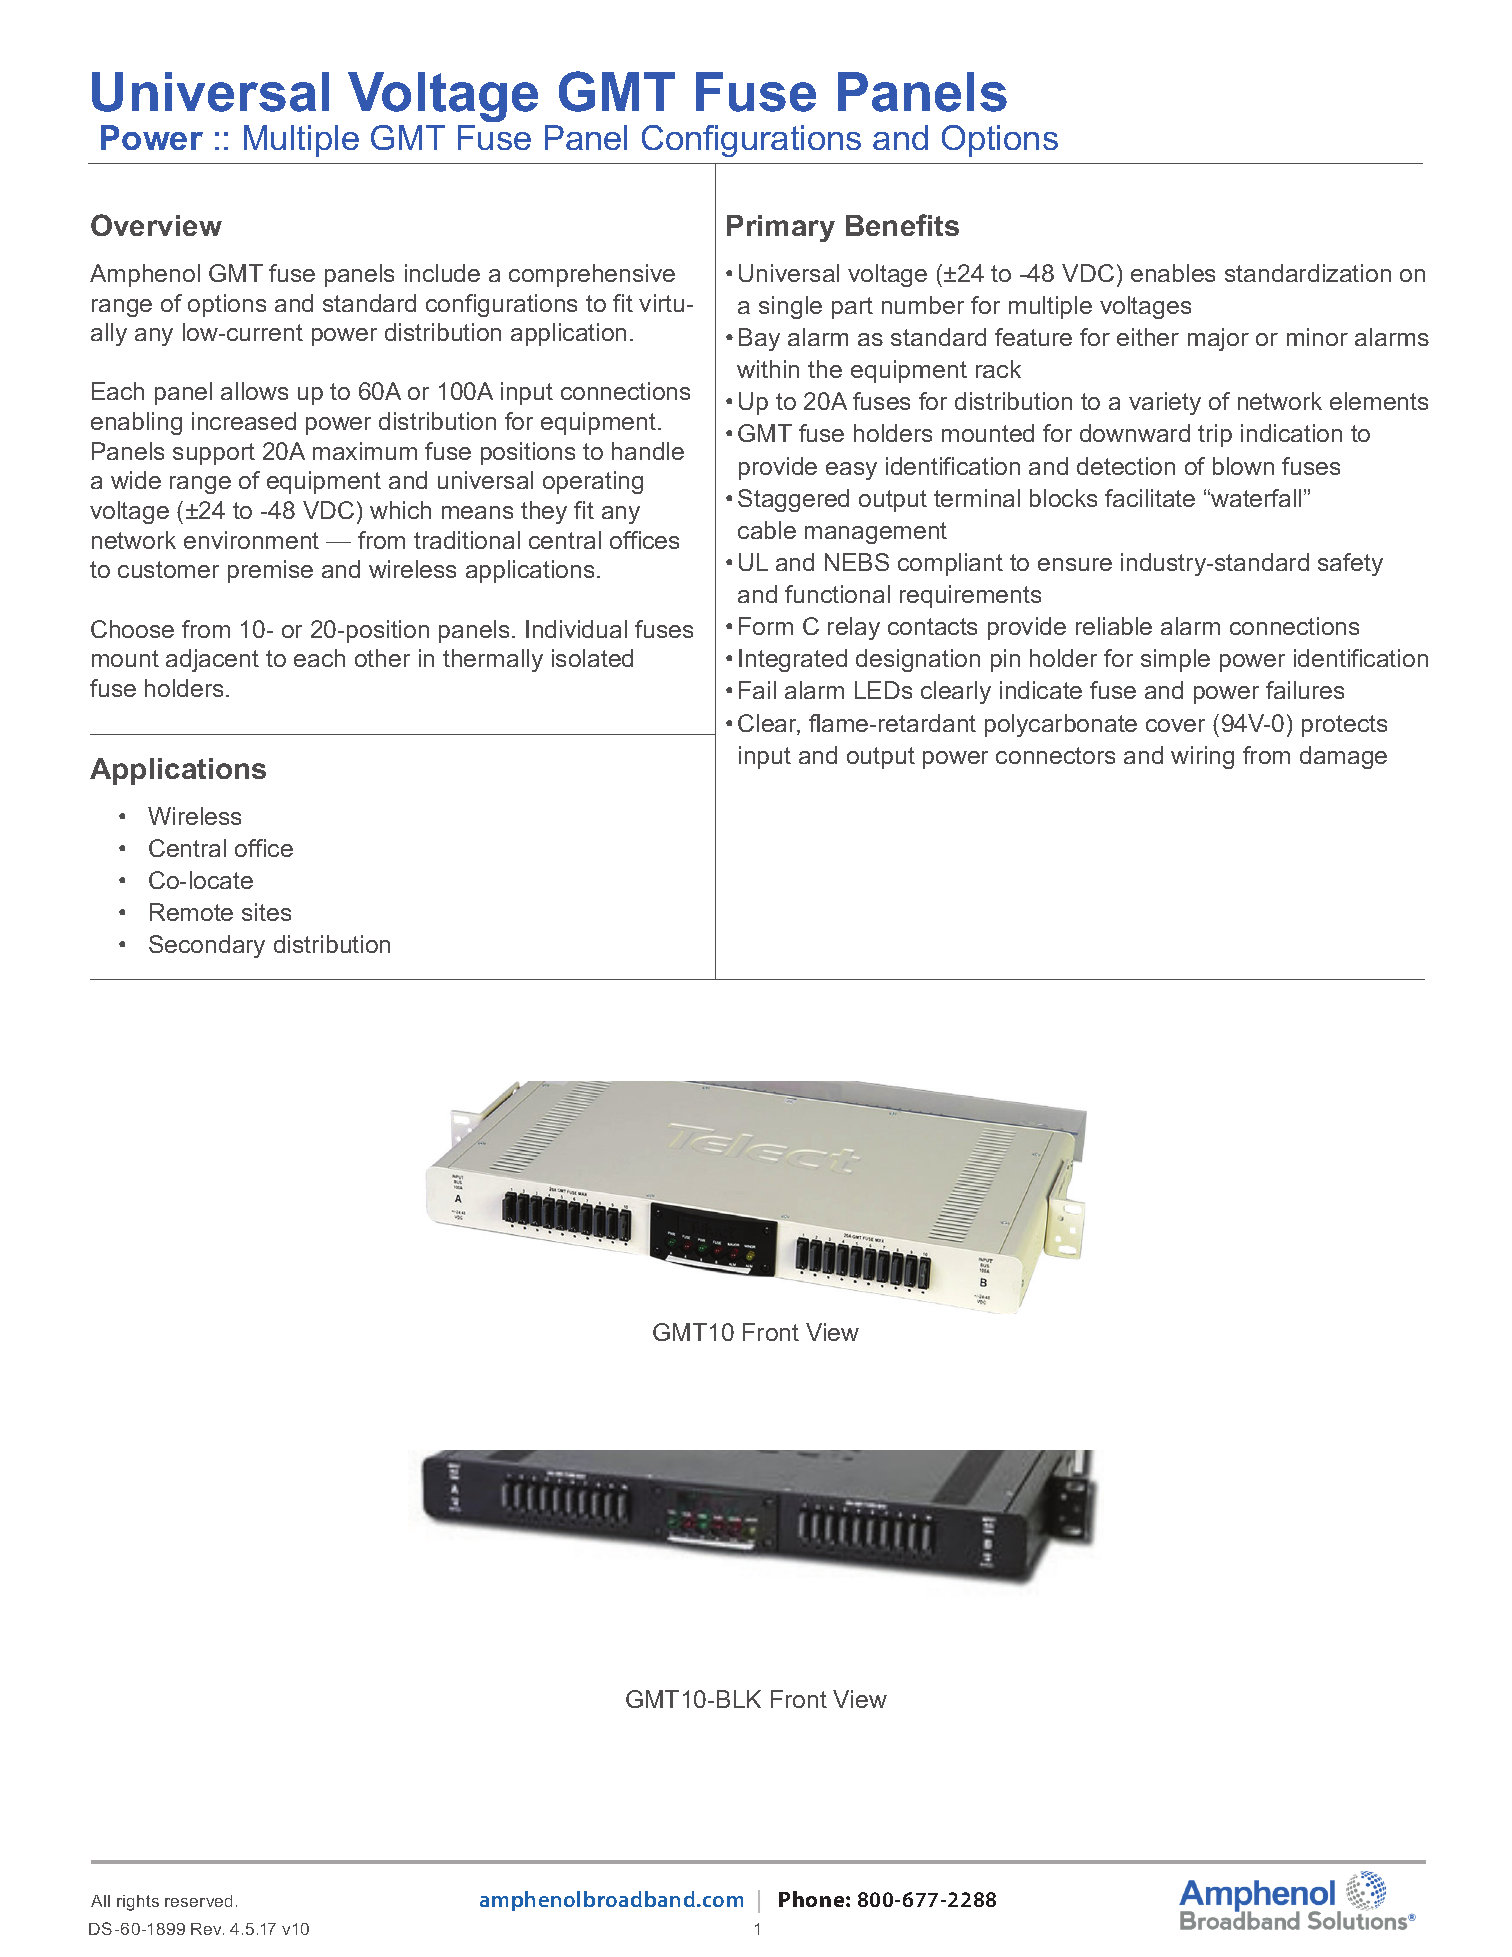 The height and width of the screenshot is (1957, 1512). Describe the element at coordinates (191, 912) in the screenshot. I see `Remote` at that location.
